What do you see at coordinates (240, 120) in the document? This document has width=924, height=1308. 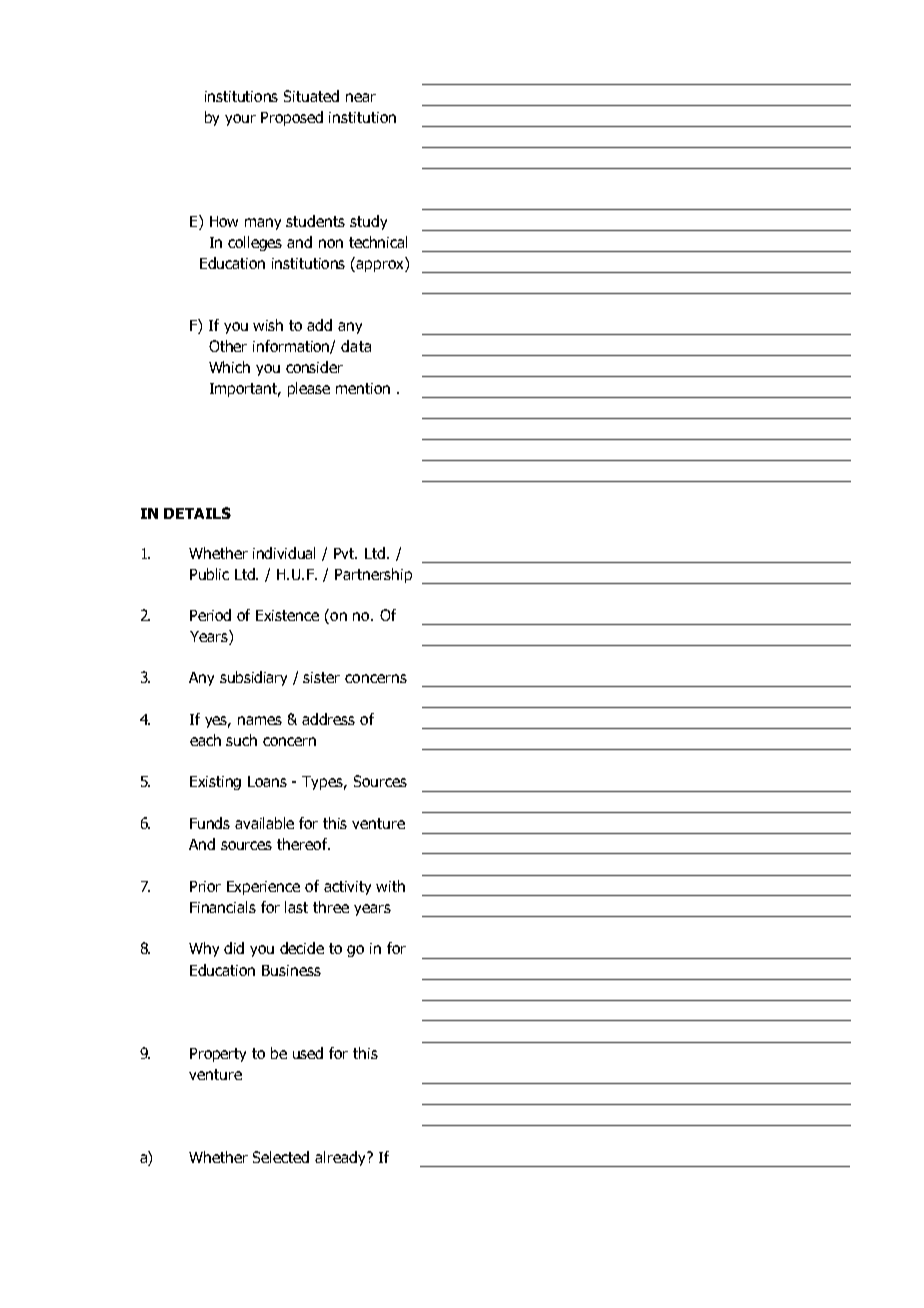 I see `your` at bounding box center [240, 120].
